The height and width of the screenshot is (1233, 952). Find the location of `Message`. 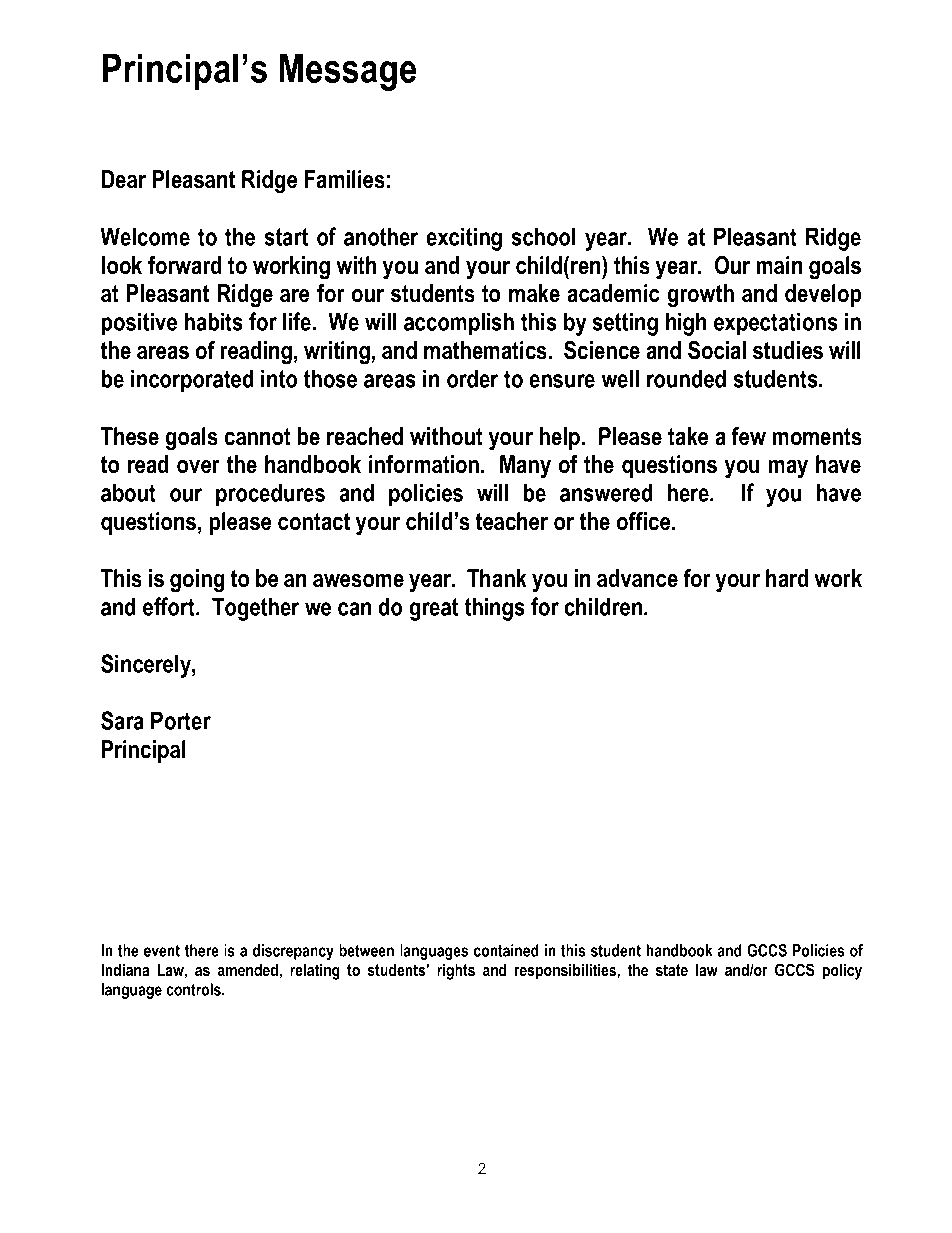

Message is located at coordinates (348, 72).
